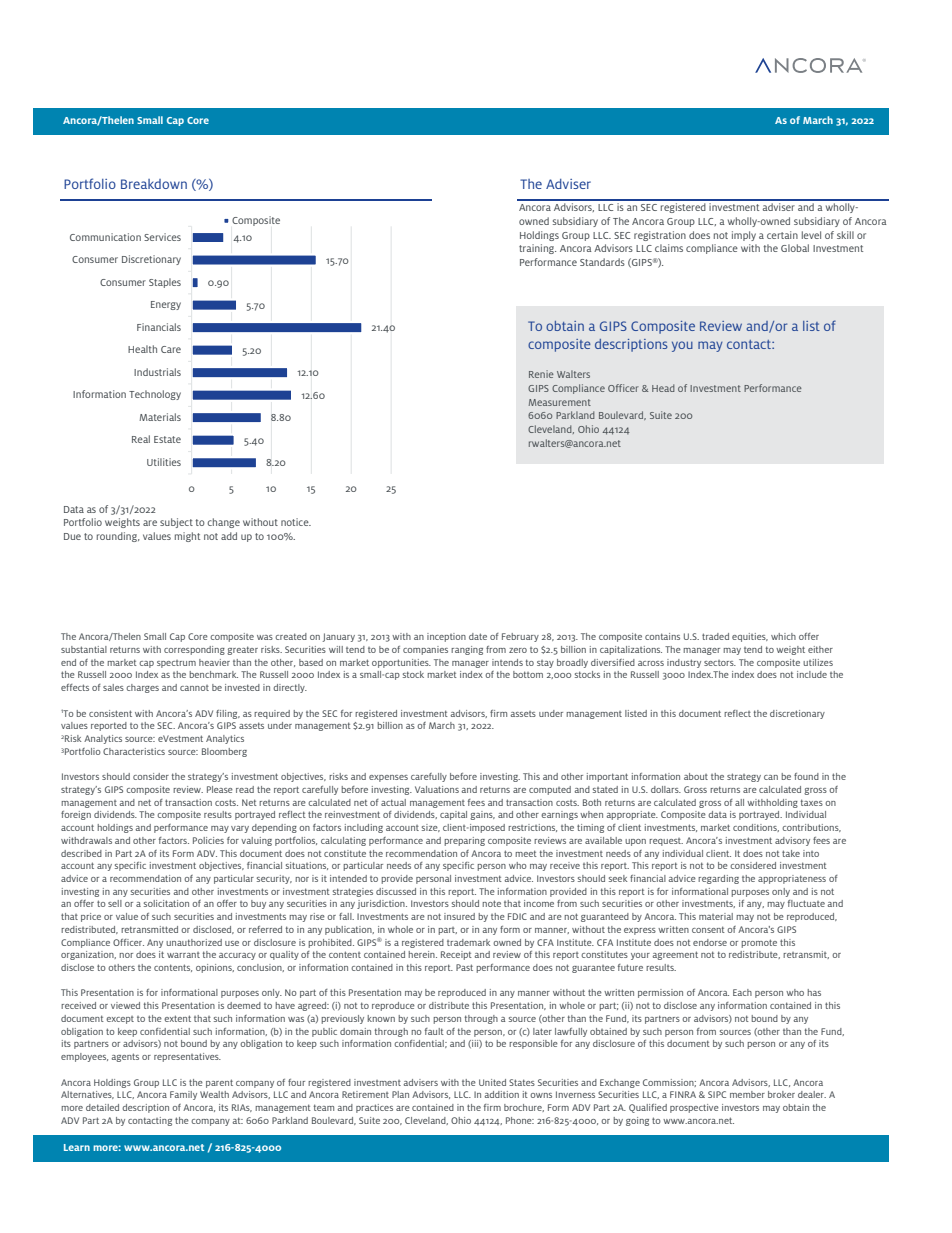  Describe the element at coordinates (792, 841) in the page. I see `advisory` at that location.
